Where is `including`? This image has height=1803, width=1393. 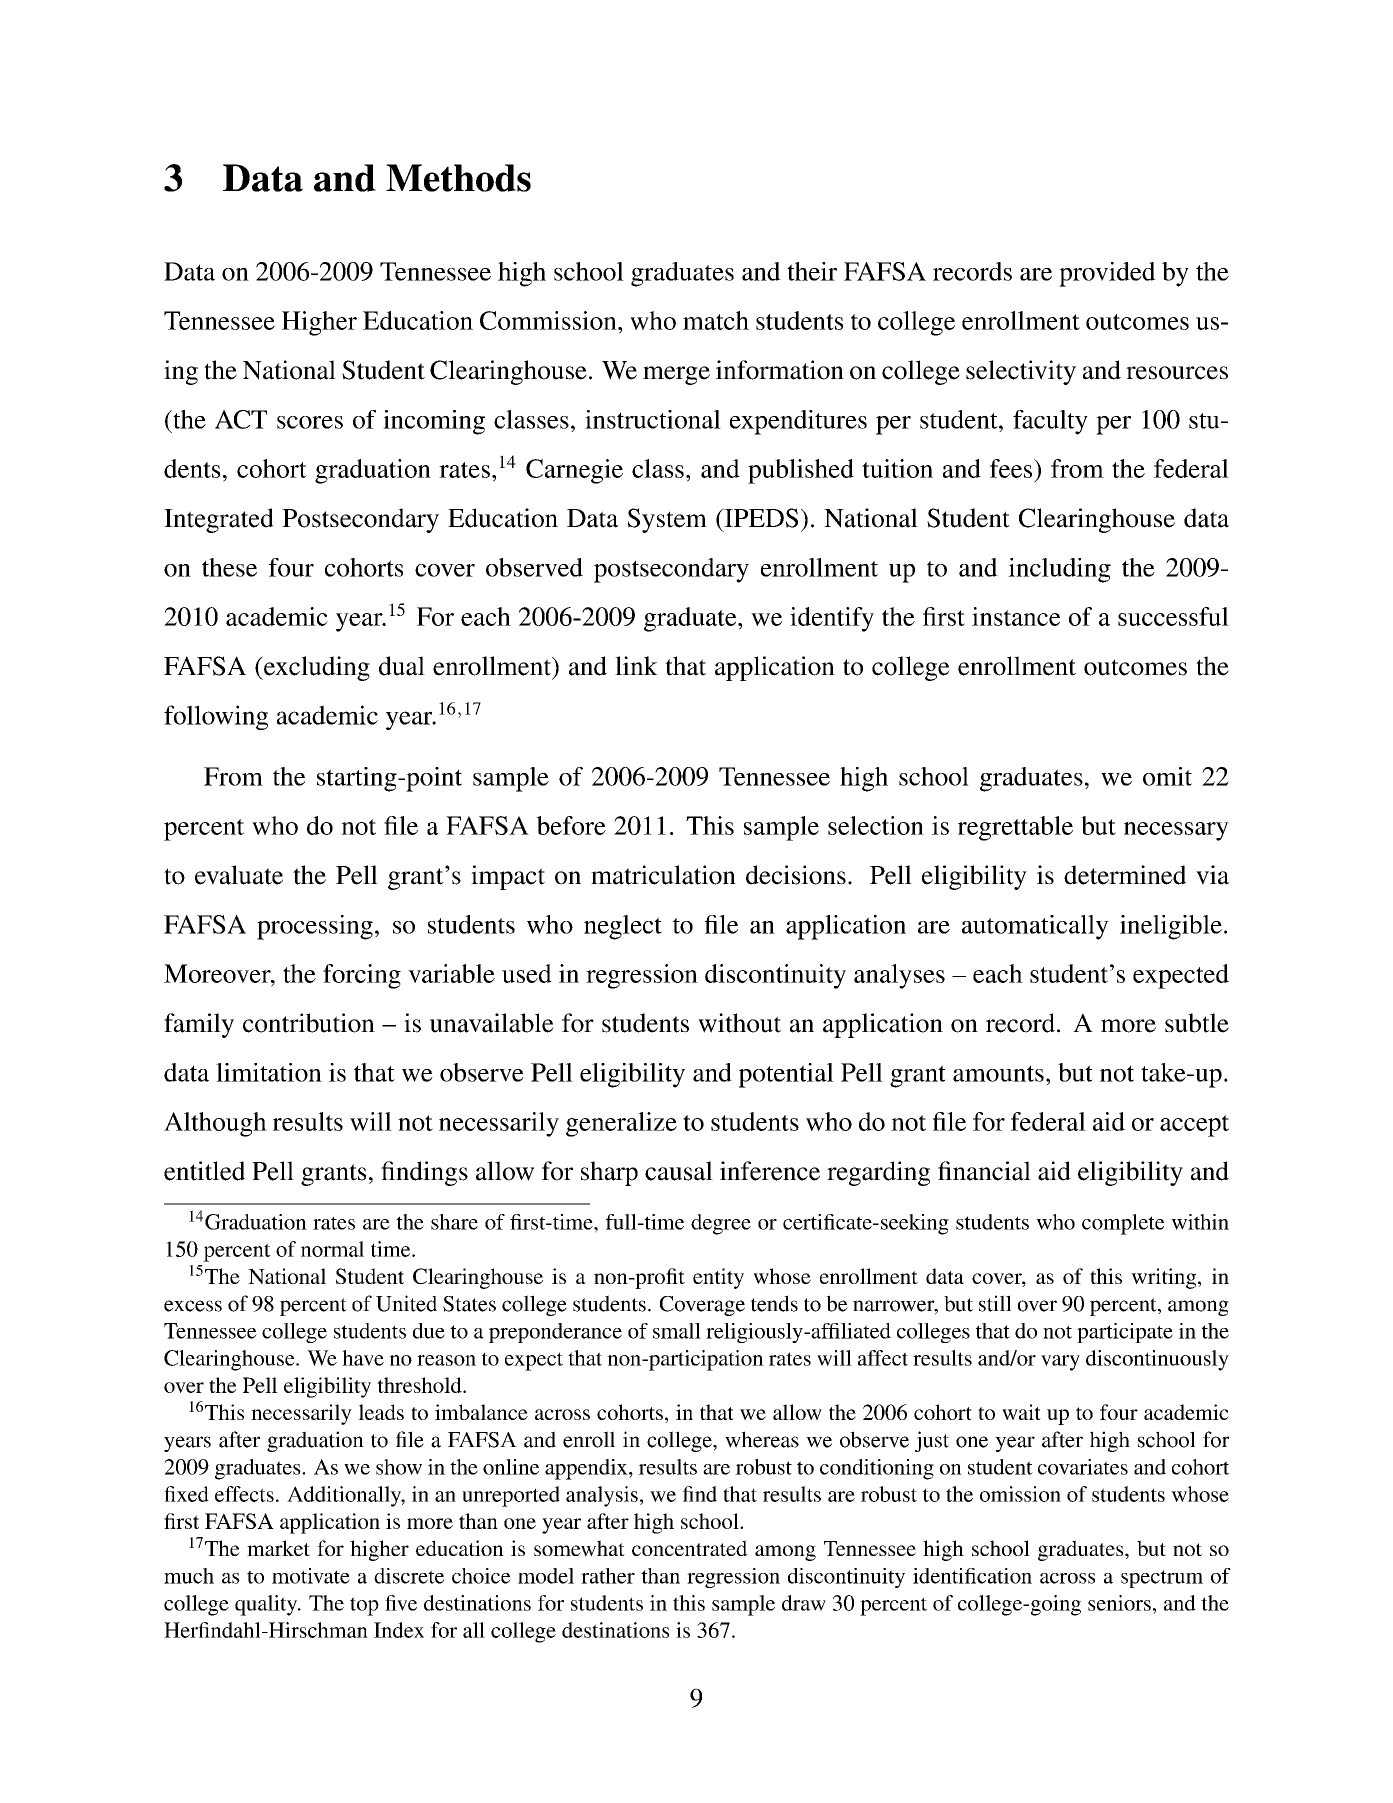
including is located at coordinates (1059, 570).
